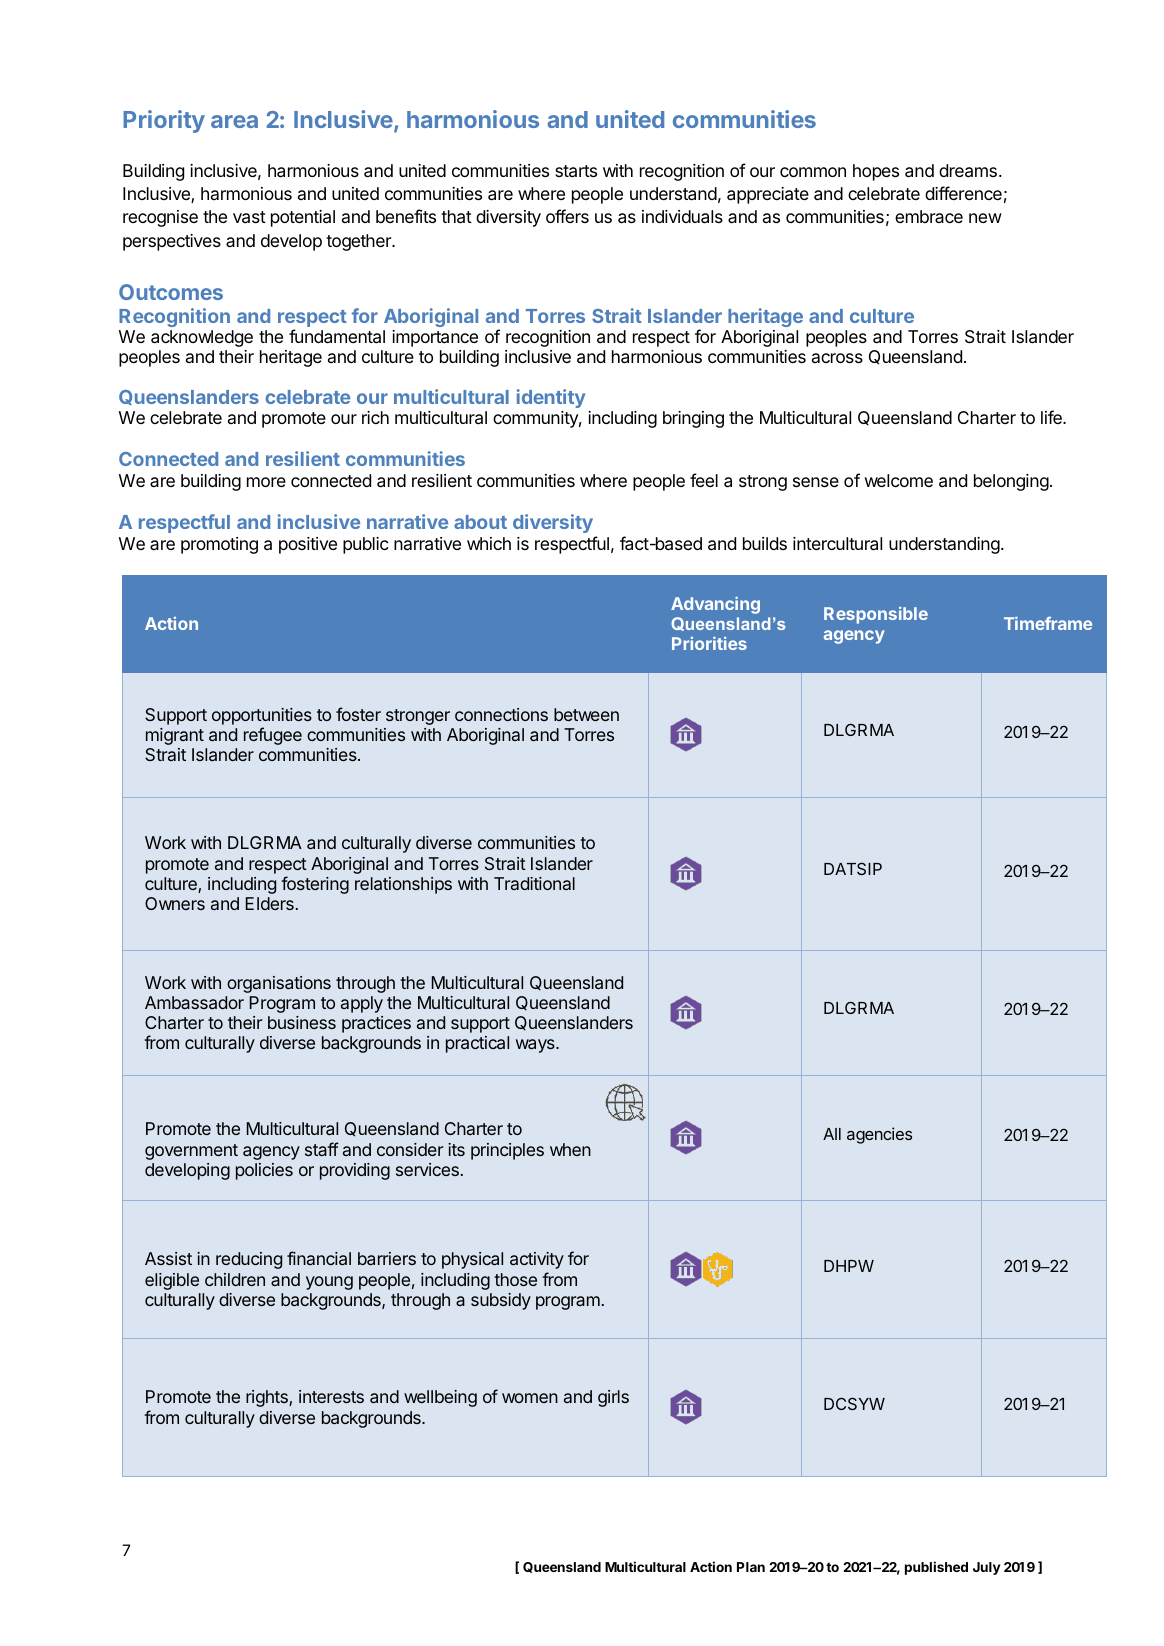  I want to click on ways, so click(536, 1046).
